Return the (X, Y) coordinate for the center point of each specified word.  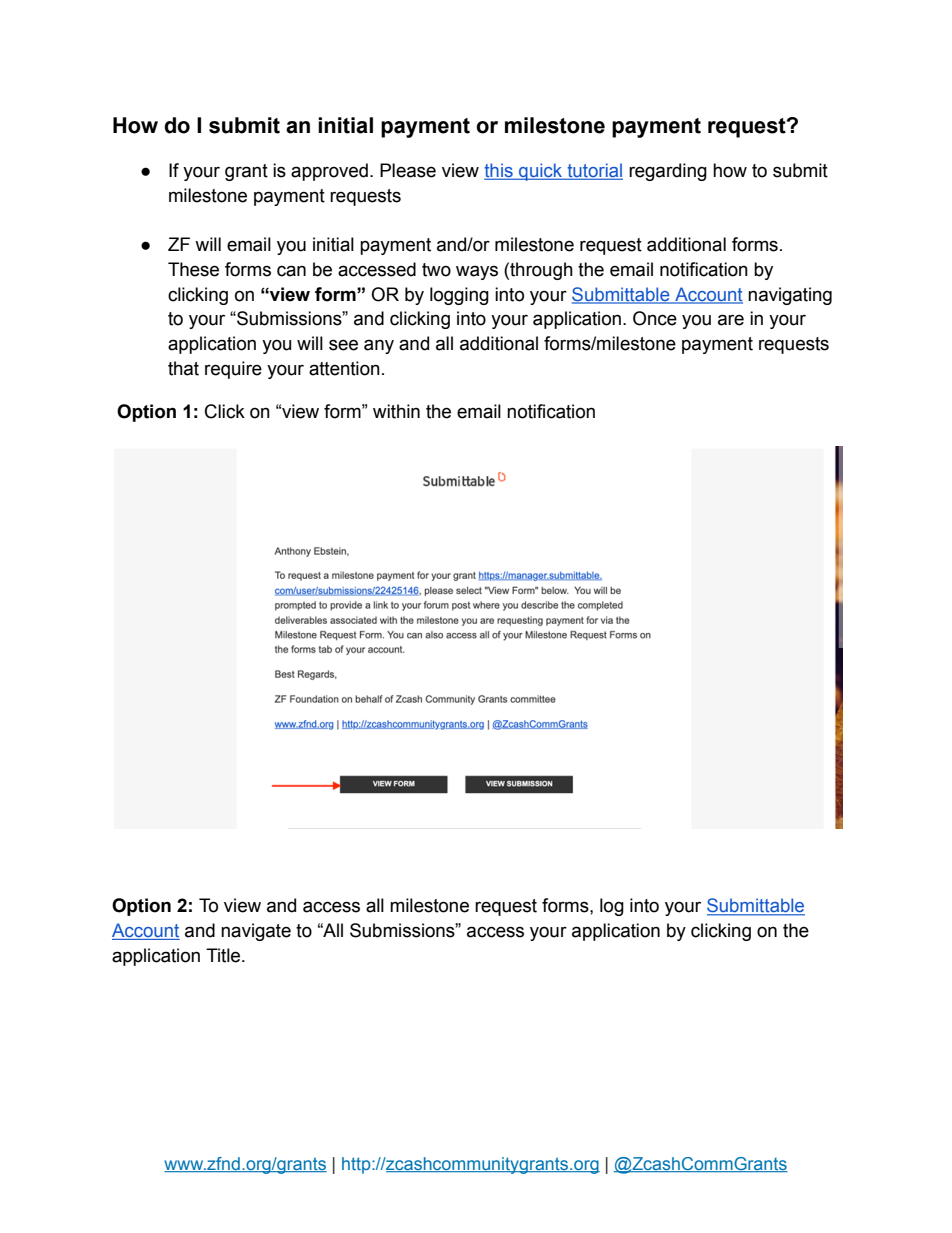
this (499, 171)
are (731, 320)
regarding (668, 172)
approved (329, 172)
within (396, 411)
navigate (256, 932)
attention (344, 368)
